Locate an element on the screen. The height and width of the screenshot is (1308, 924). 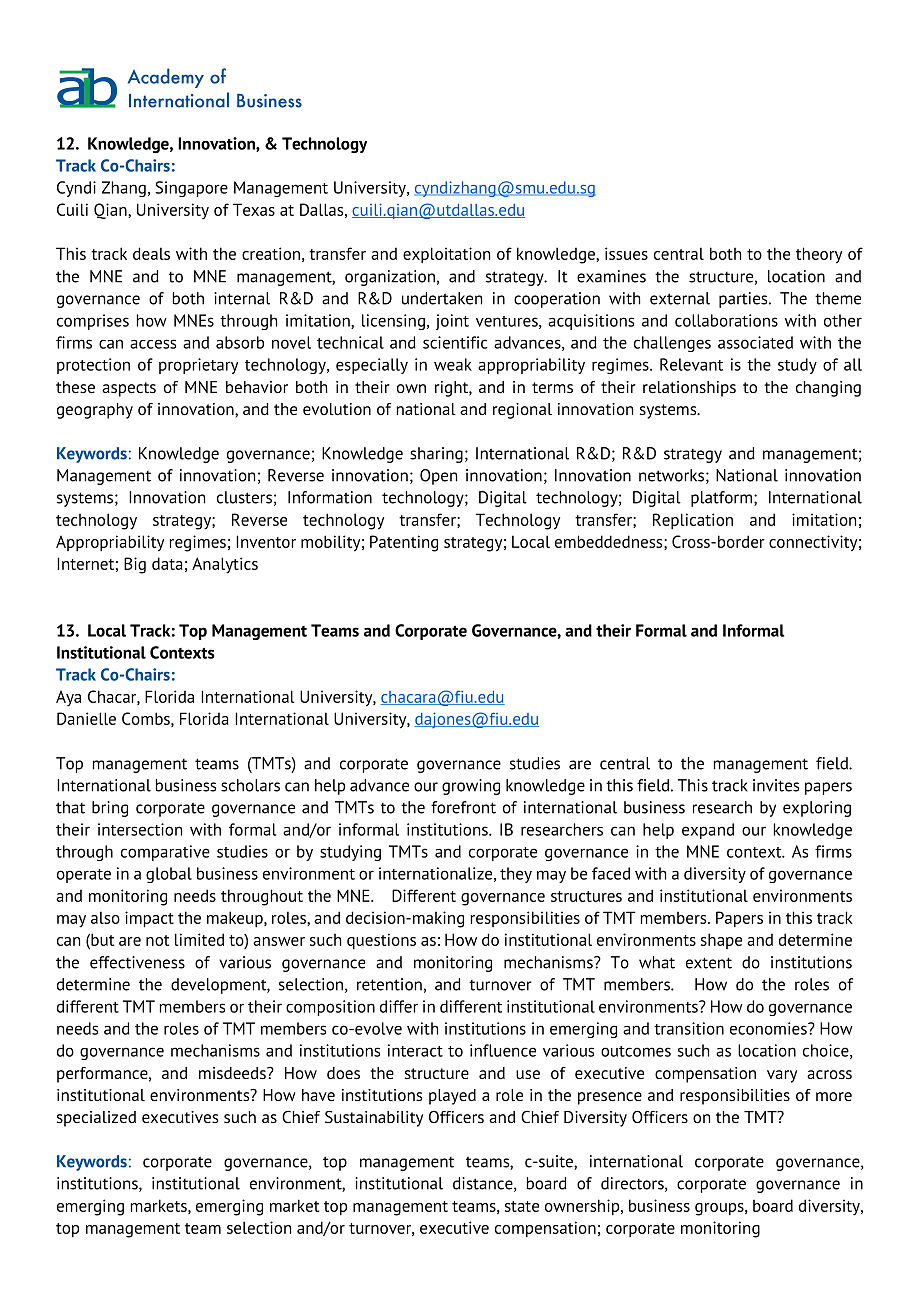
Patenting is located at coordinates (404, 543).
